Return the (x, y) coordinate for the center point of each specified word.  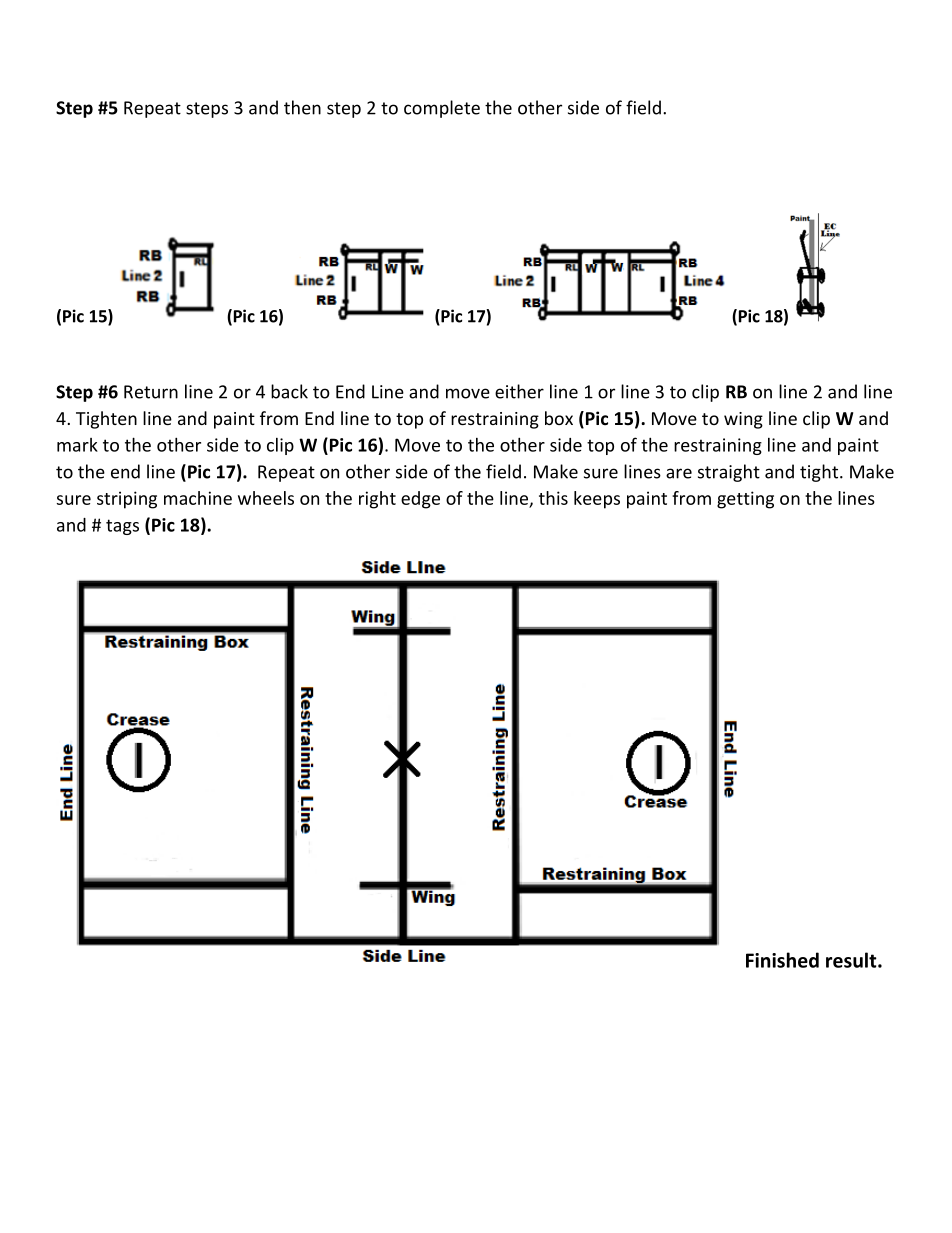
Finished (782, 960)
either (519, 391)
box (559, 418)
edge (420, 500)
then (302, 107)
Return (151, 392)
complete (442, 109)
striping (127, 500)
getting (745, 500)
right (377, 500)
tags (122, 527)
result (852, 960)
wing (743, 420)
